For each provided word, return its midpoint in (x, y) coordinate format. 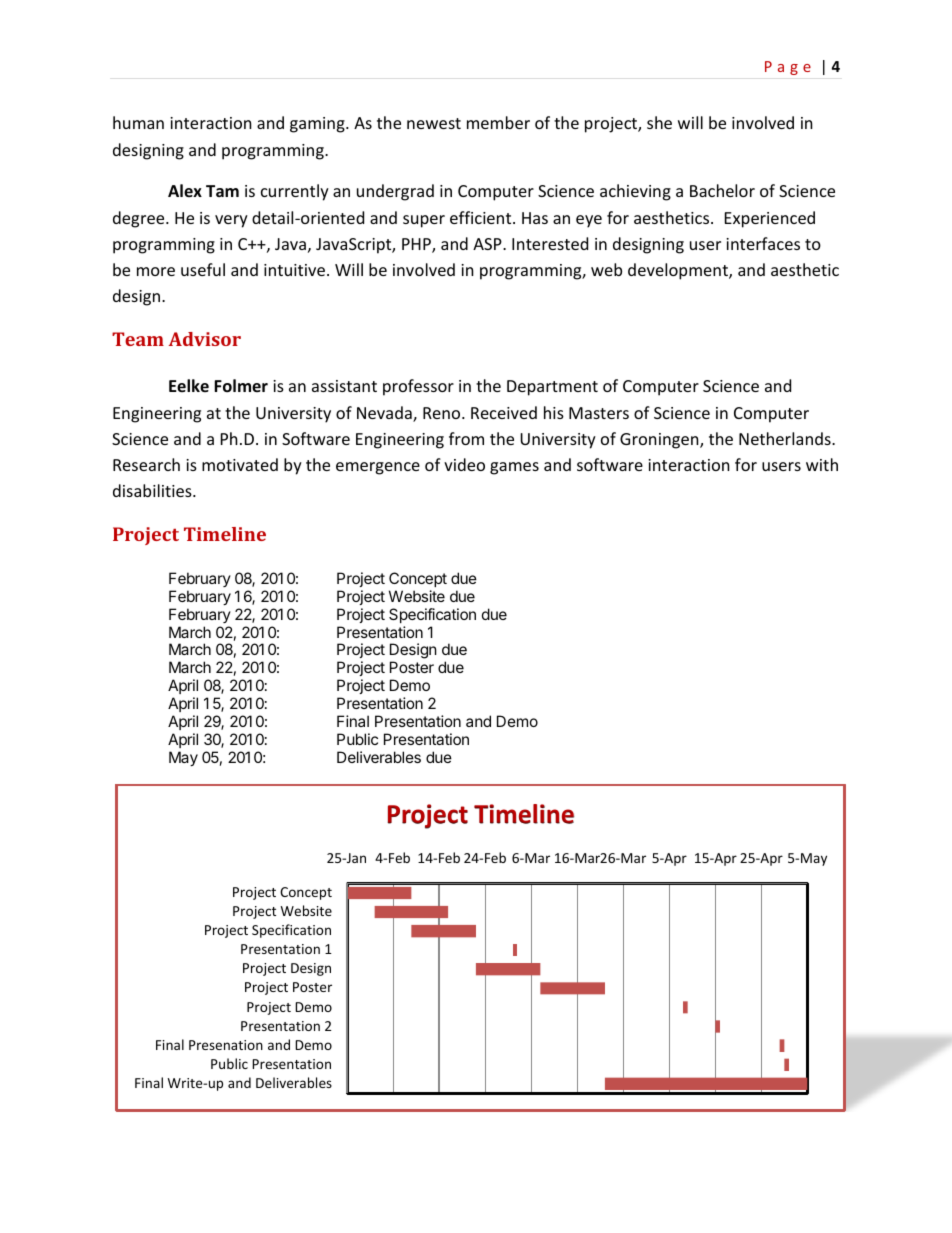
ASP (488, 244)
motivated (240, 464)
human (138, 122)
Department (552, 388)
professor (418, 387)
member (498, 122)
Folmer (241, 386)
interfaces (763, 243)
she (659, 122)
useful (203, 269)
